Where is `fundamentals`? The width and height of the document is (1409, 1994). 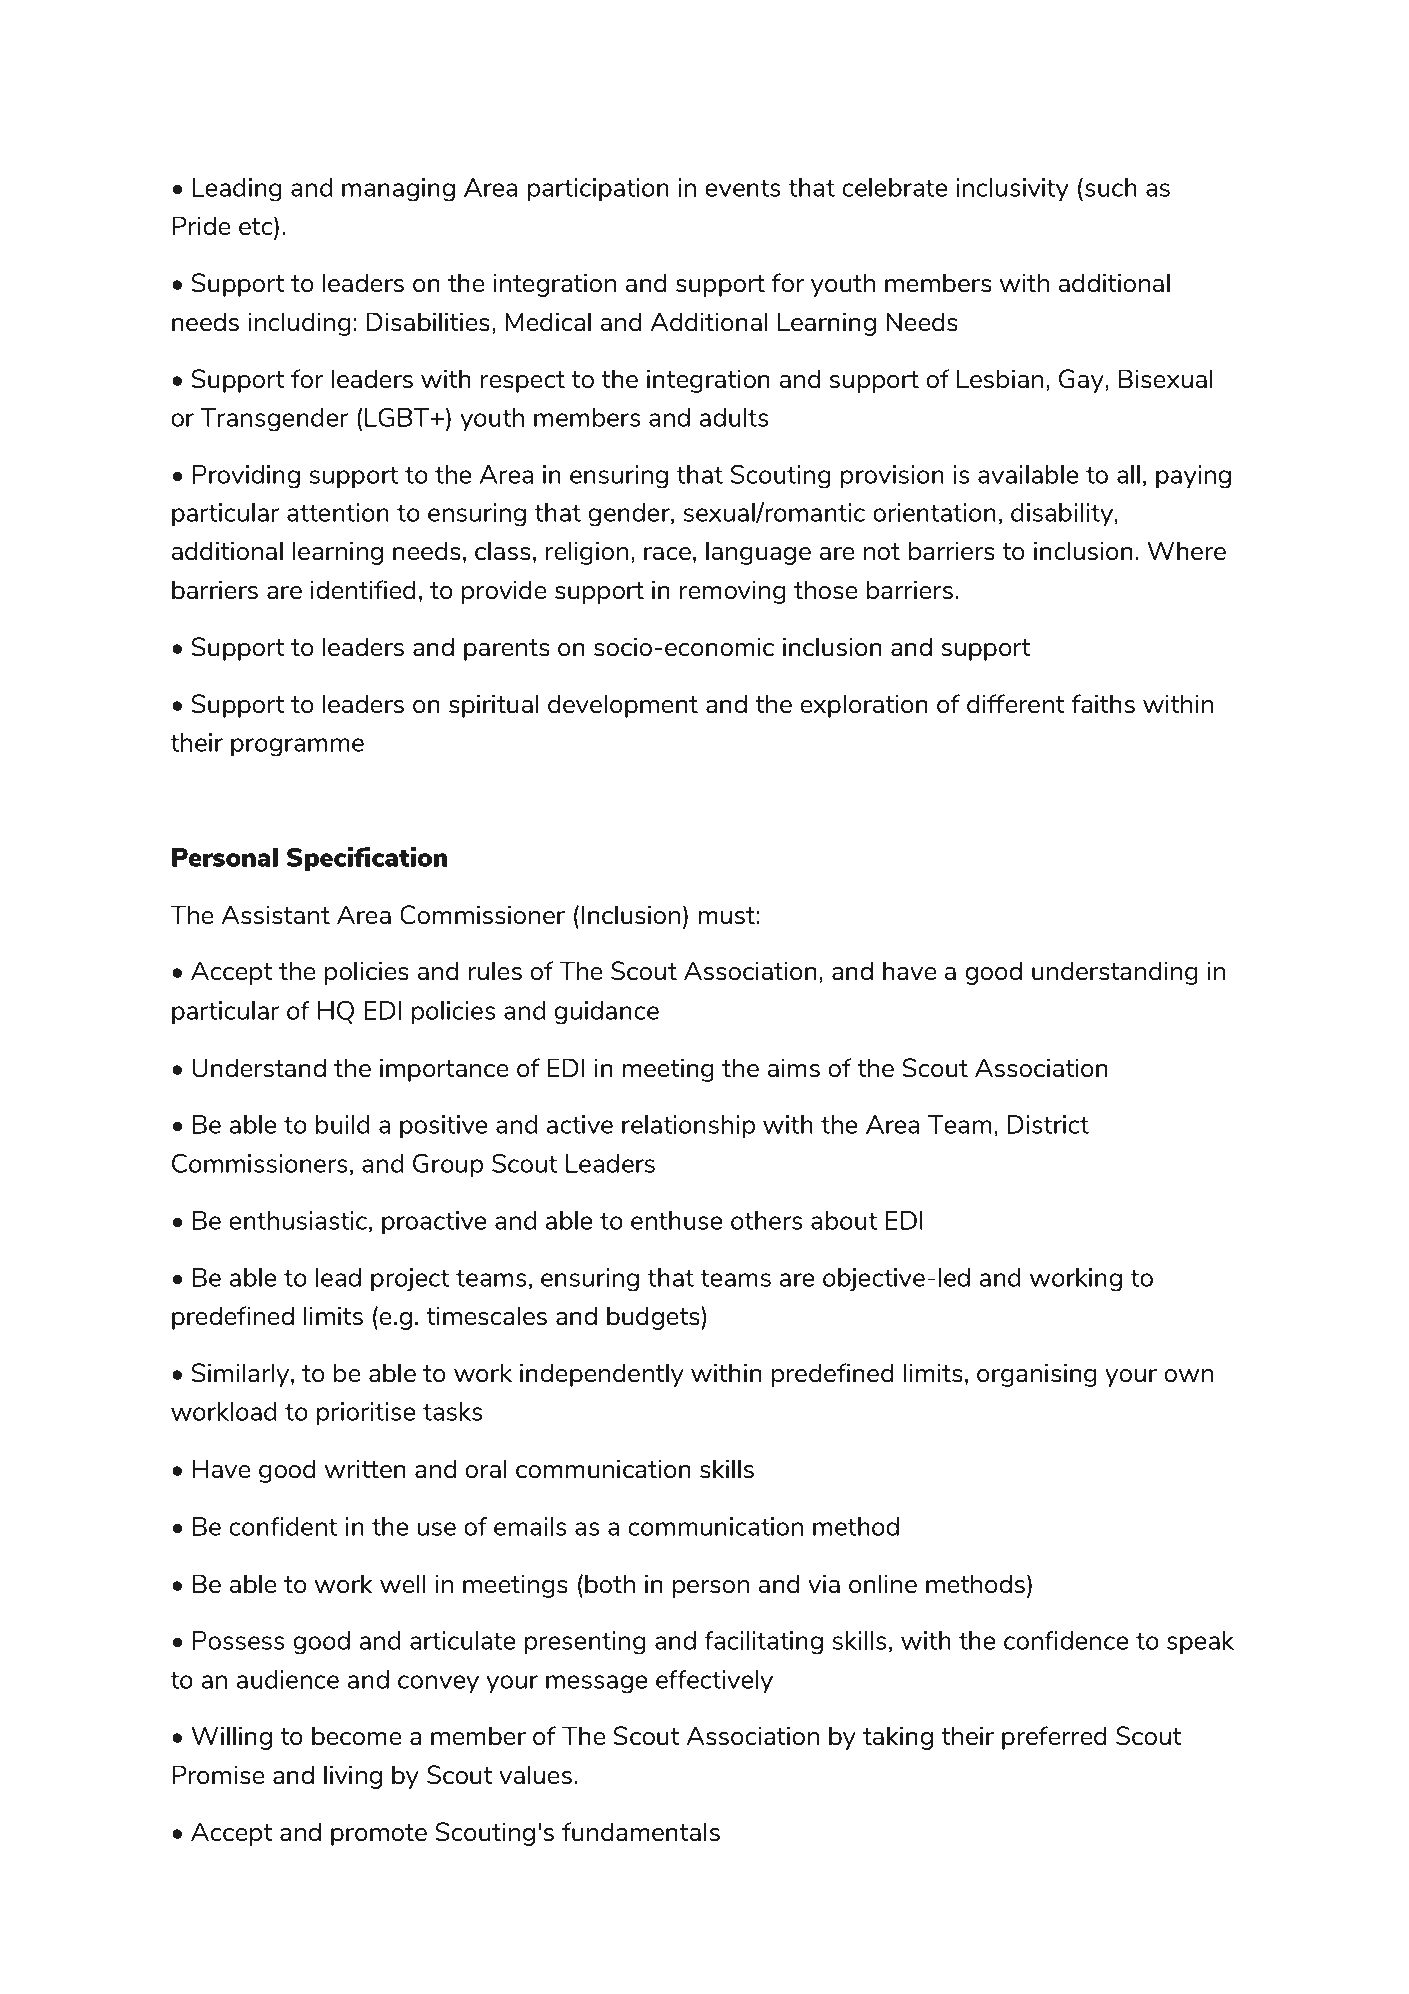 fundamentals is located at coordinates (641, 1831).
